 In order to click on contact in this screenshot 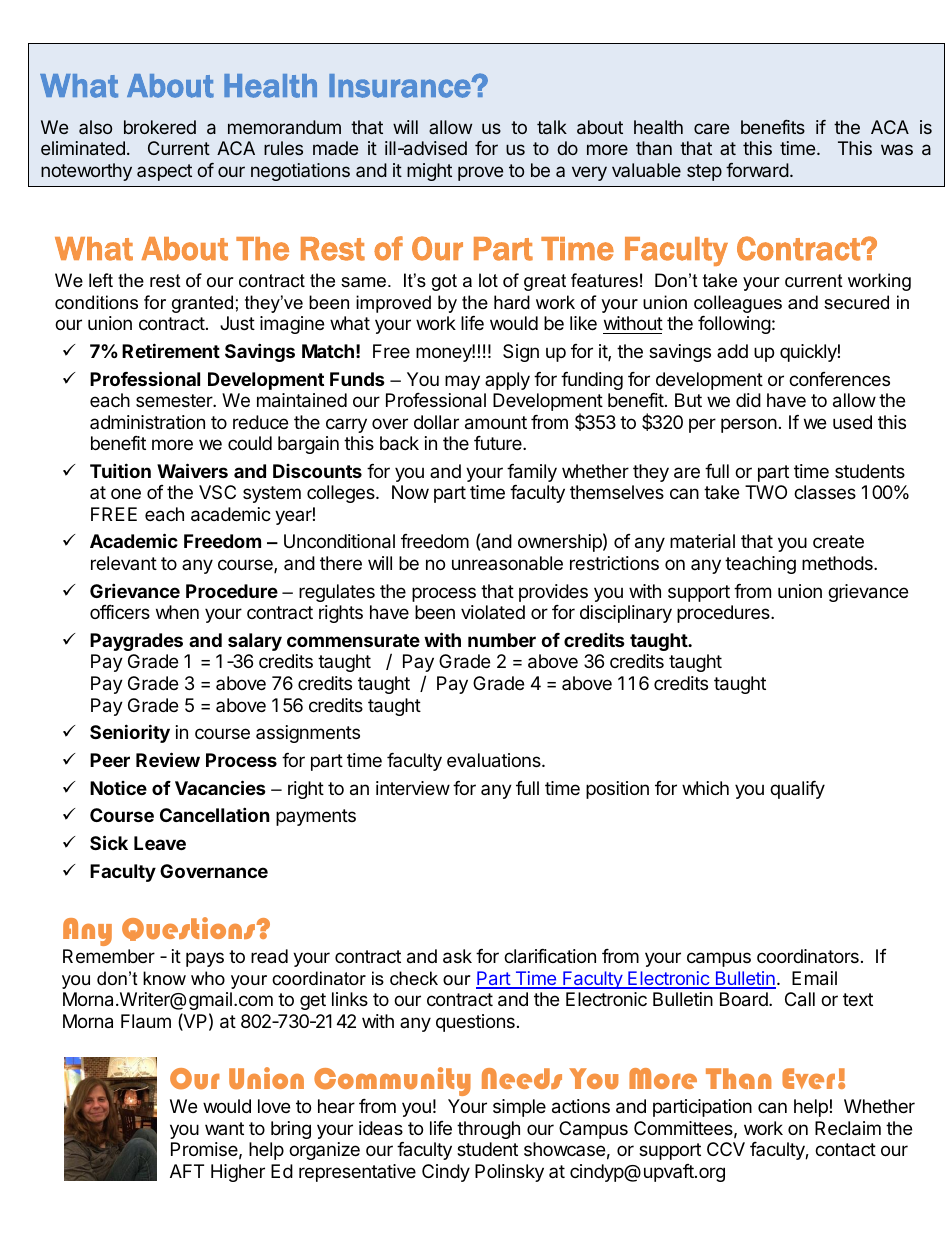, I will do `click(845, 1150)`.
